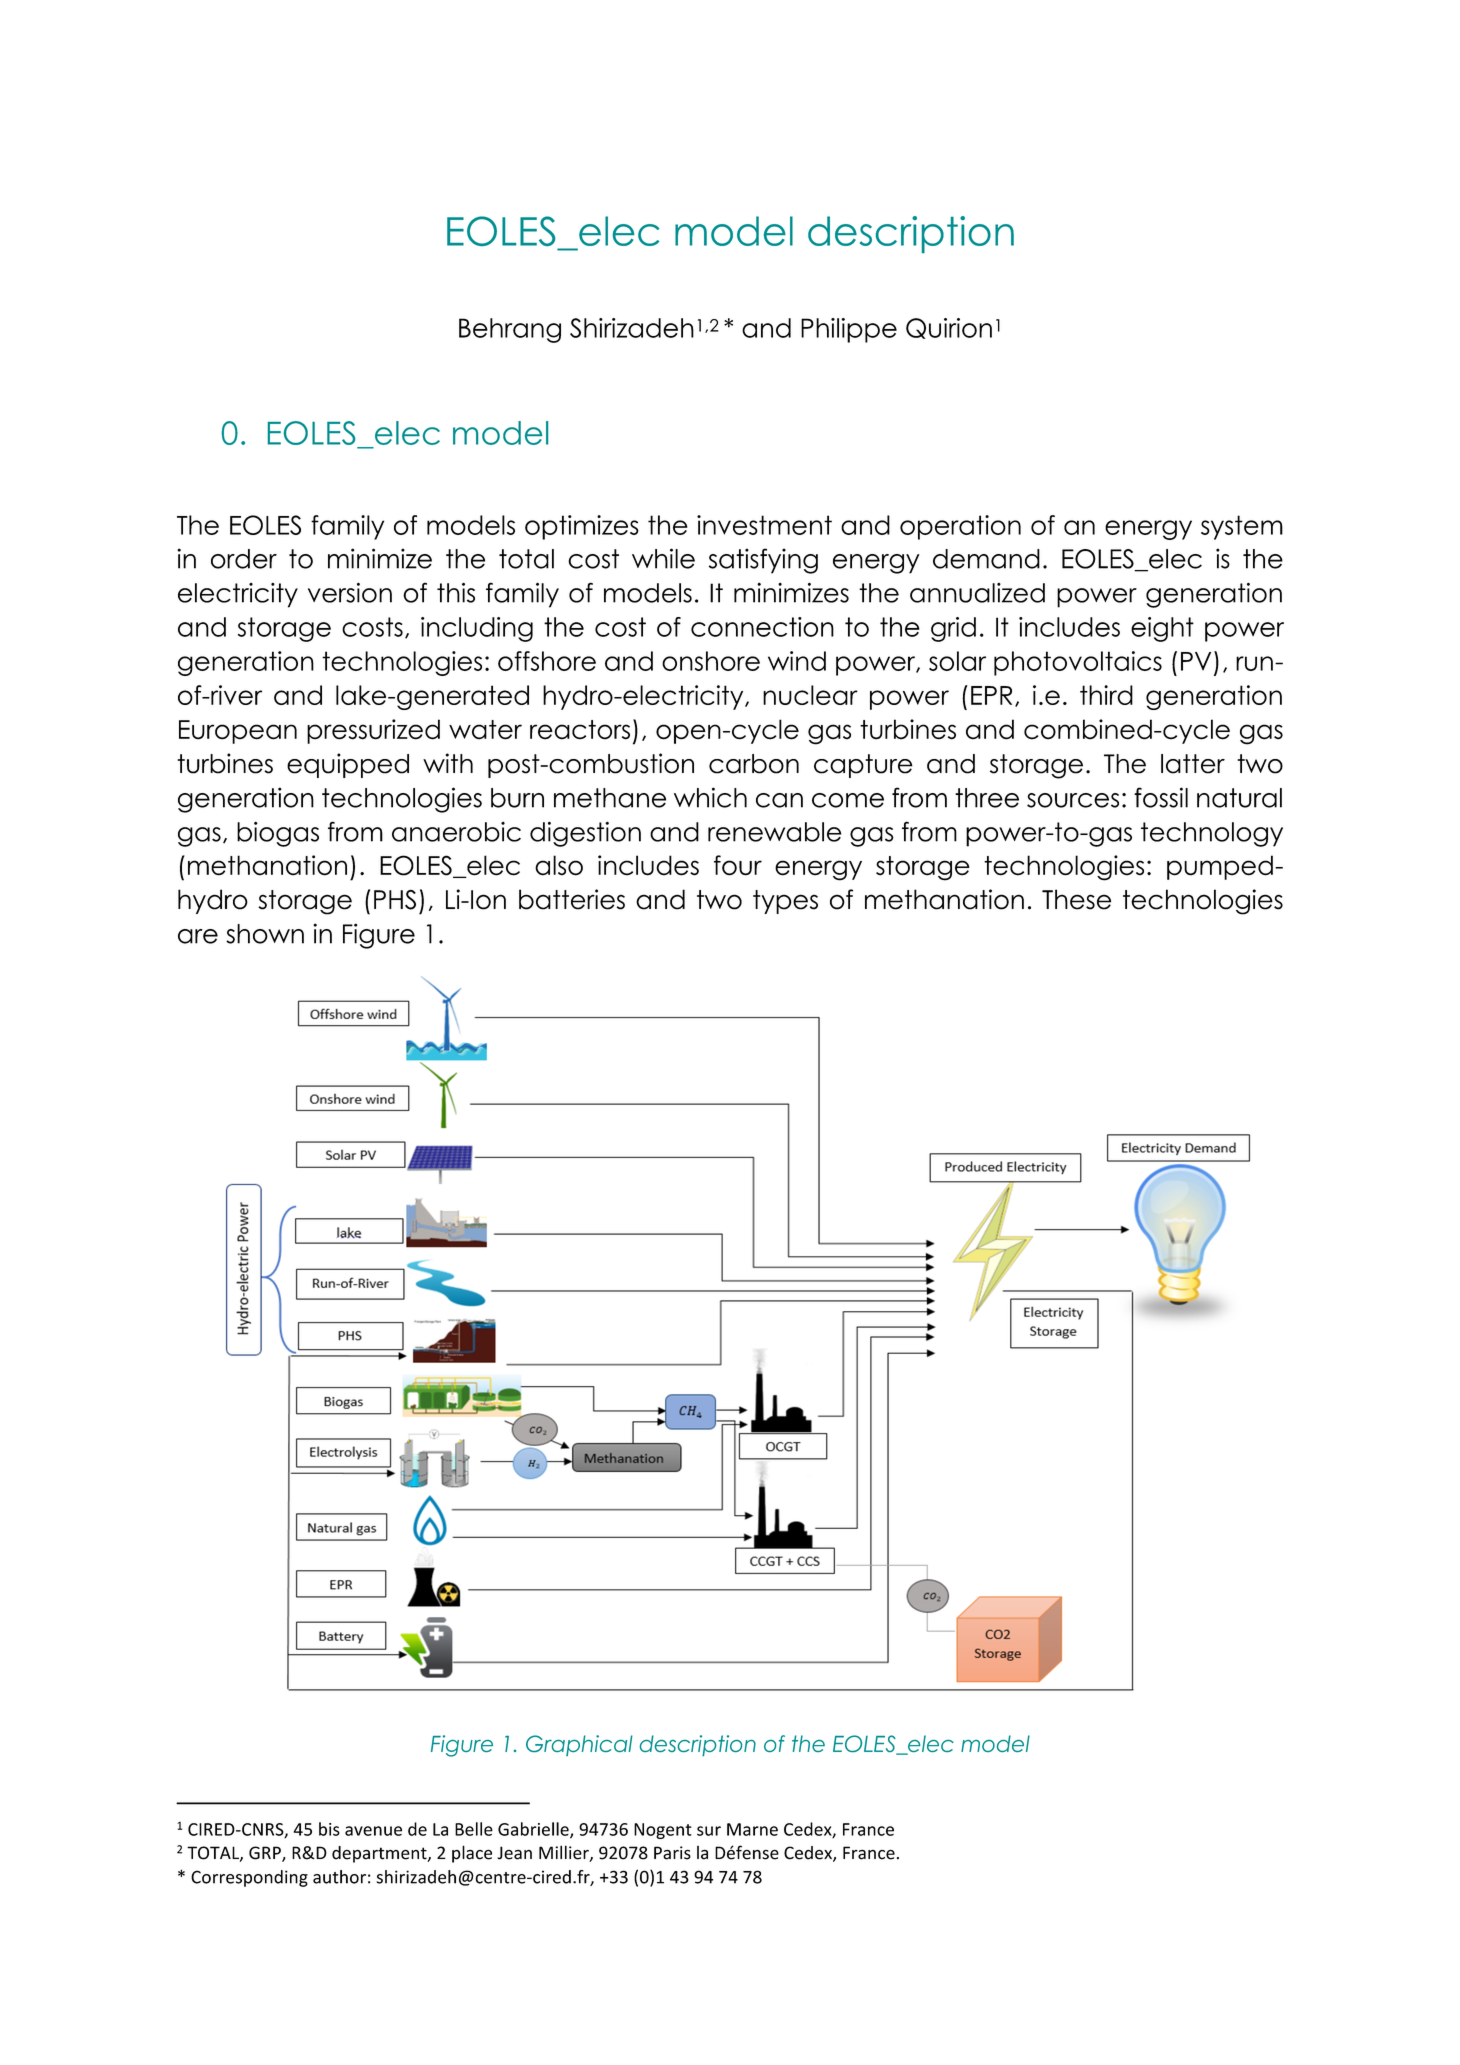 This page has height=2065, width=1460. What do you see at coordinates (244, 559) in the page?
I see `order` at bounding box center [244, 559].
